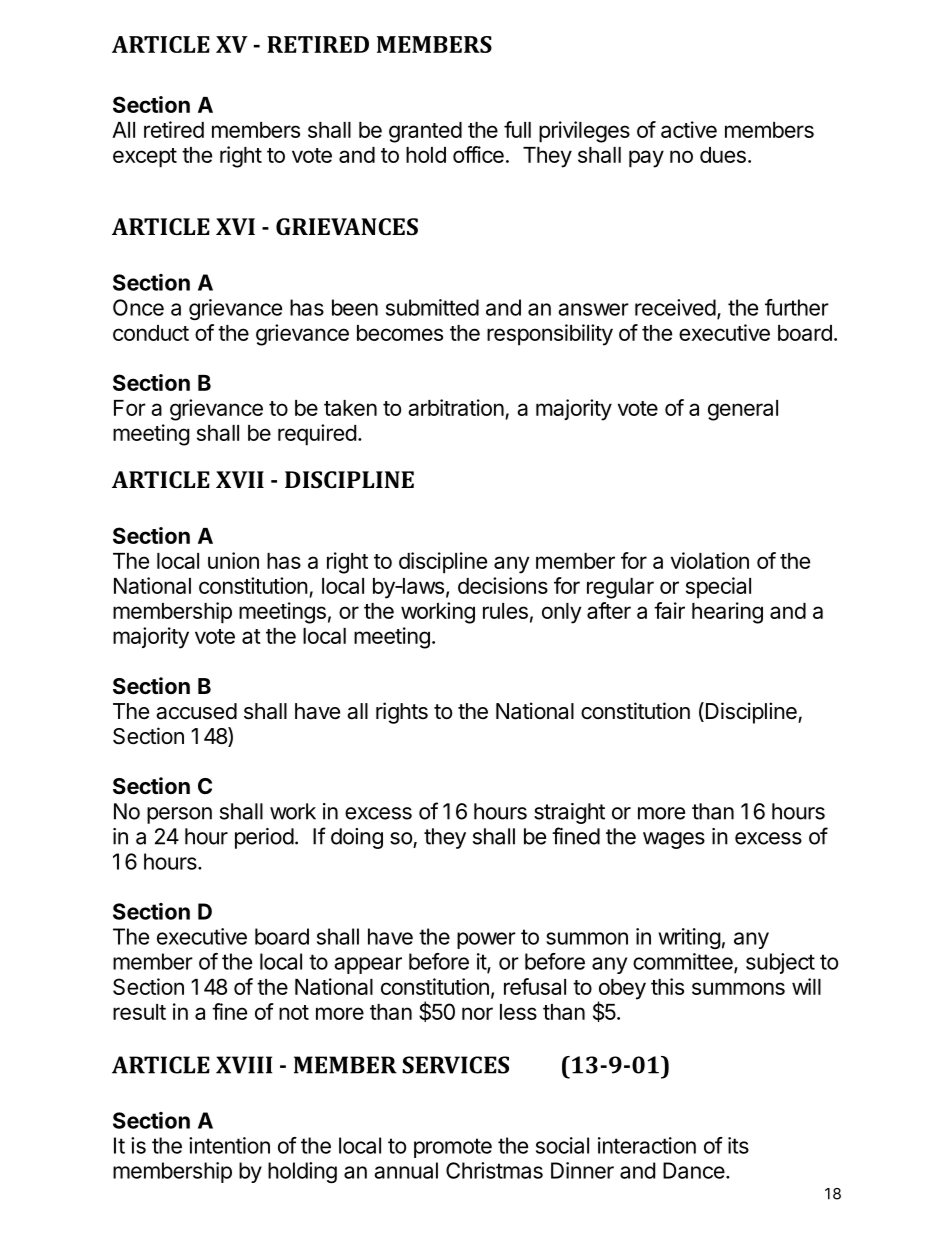 Image resolution: width=952 pixels, height=1233 pixels. Describe the element at coordinates (229, 1145) in the screenshot. I see `intention` at that location.
